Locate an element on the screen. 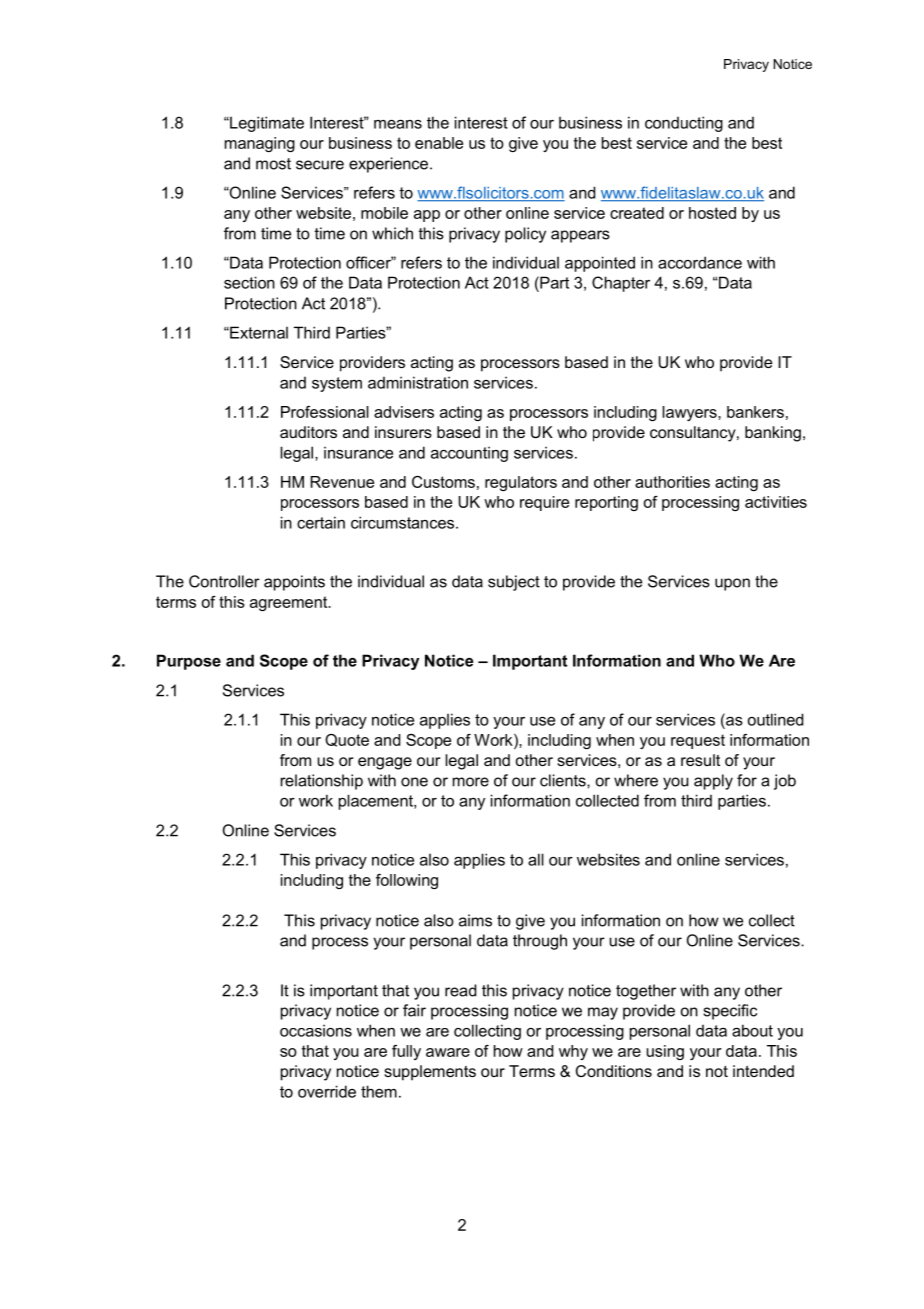  enable is located at coordinates (439, 143).
